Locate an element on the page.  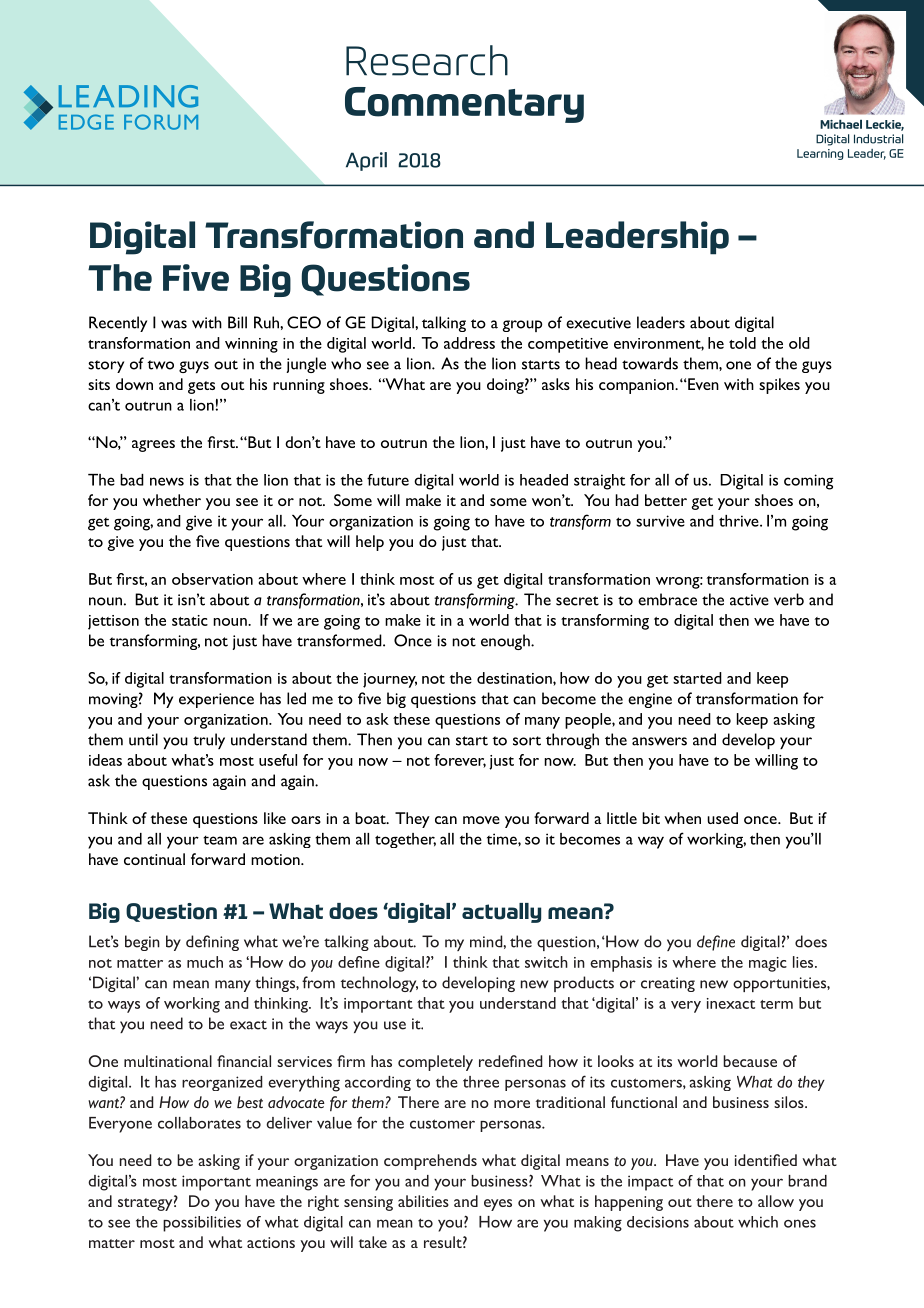
verb is located at coordinates (789, 599).
